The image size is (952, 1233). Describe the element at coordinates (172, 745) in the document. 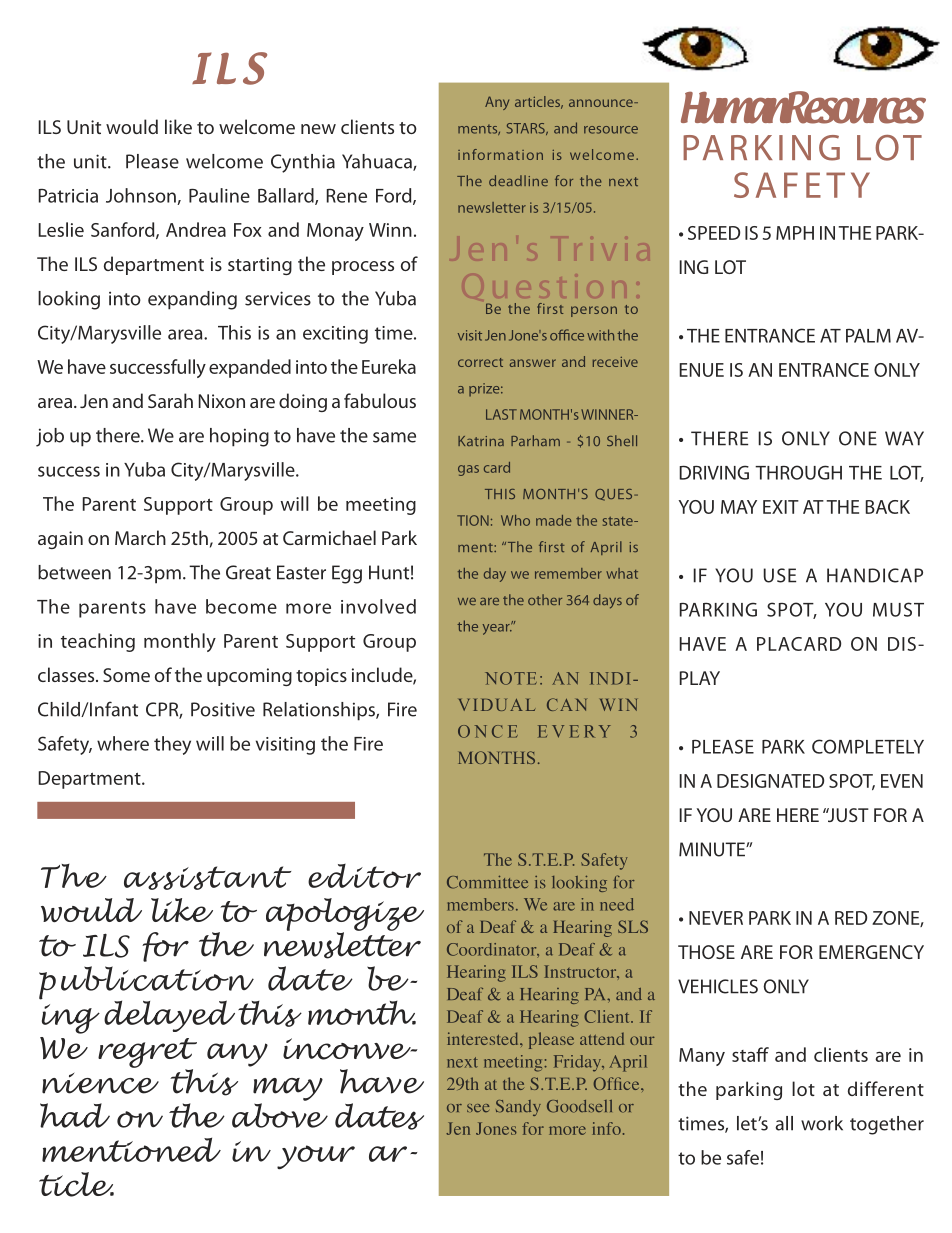

I see `they` at that location.
